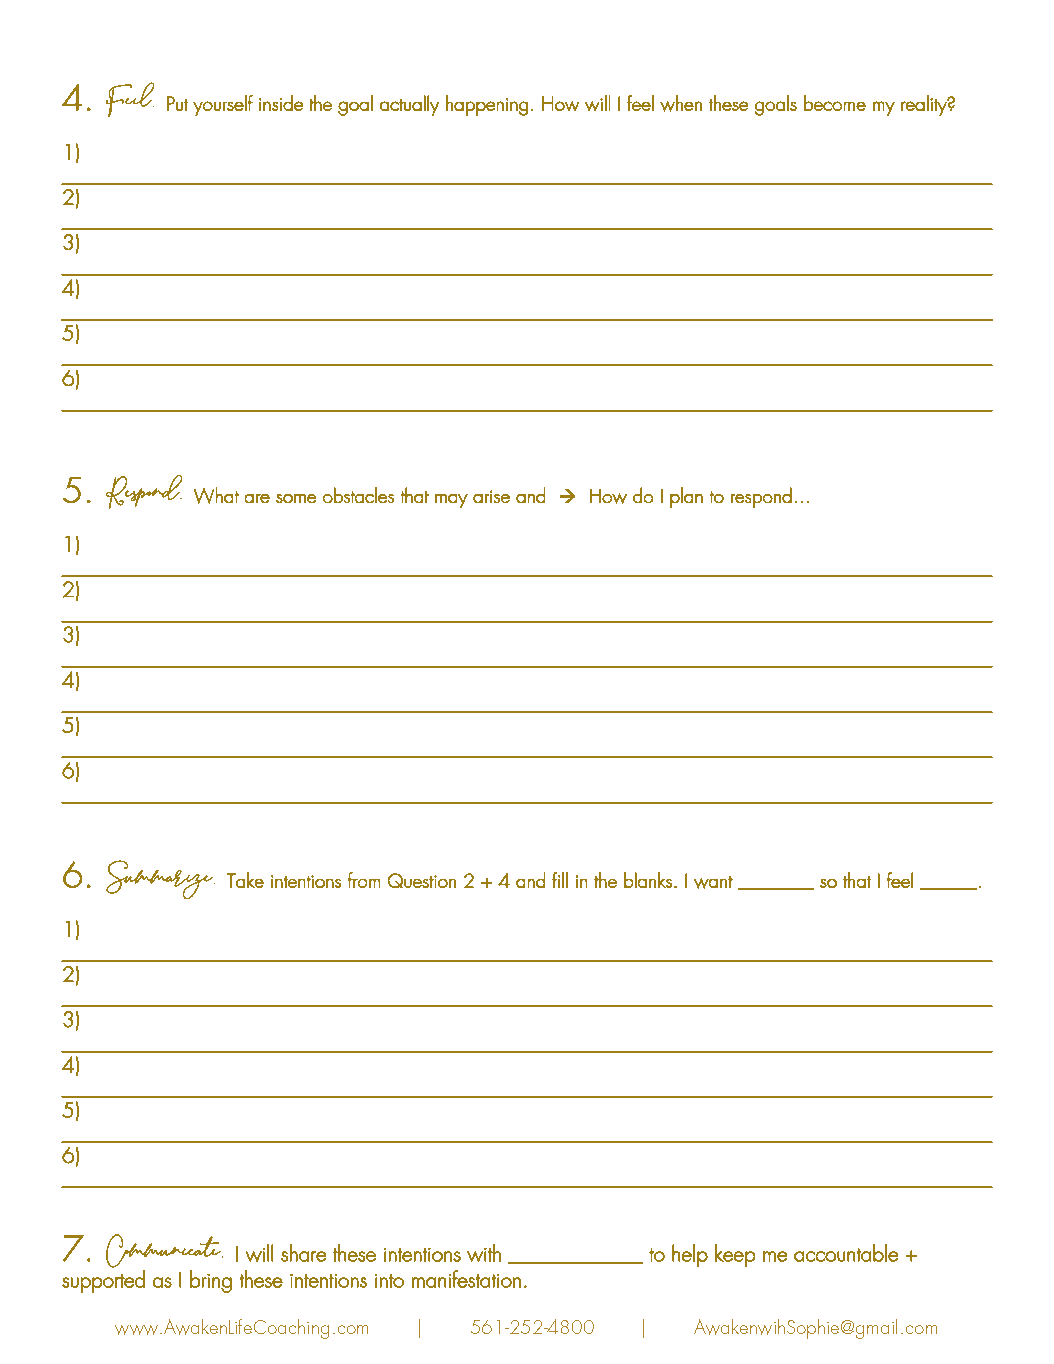 This screenshot has width=1054, height=1364. What do you see at coordinates (164, 1251) in the screenshot?
I see `Communicate` at bounding box center [164, 1251].
